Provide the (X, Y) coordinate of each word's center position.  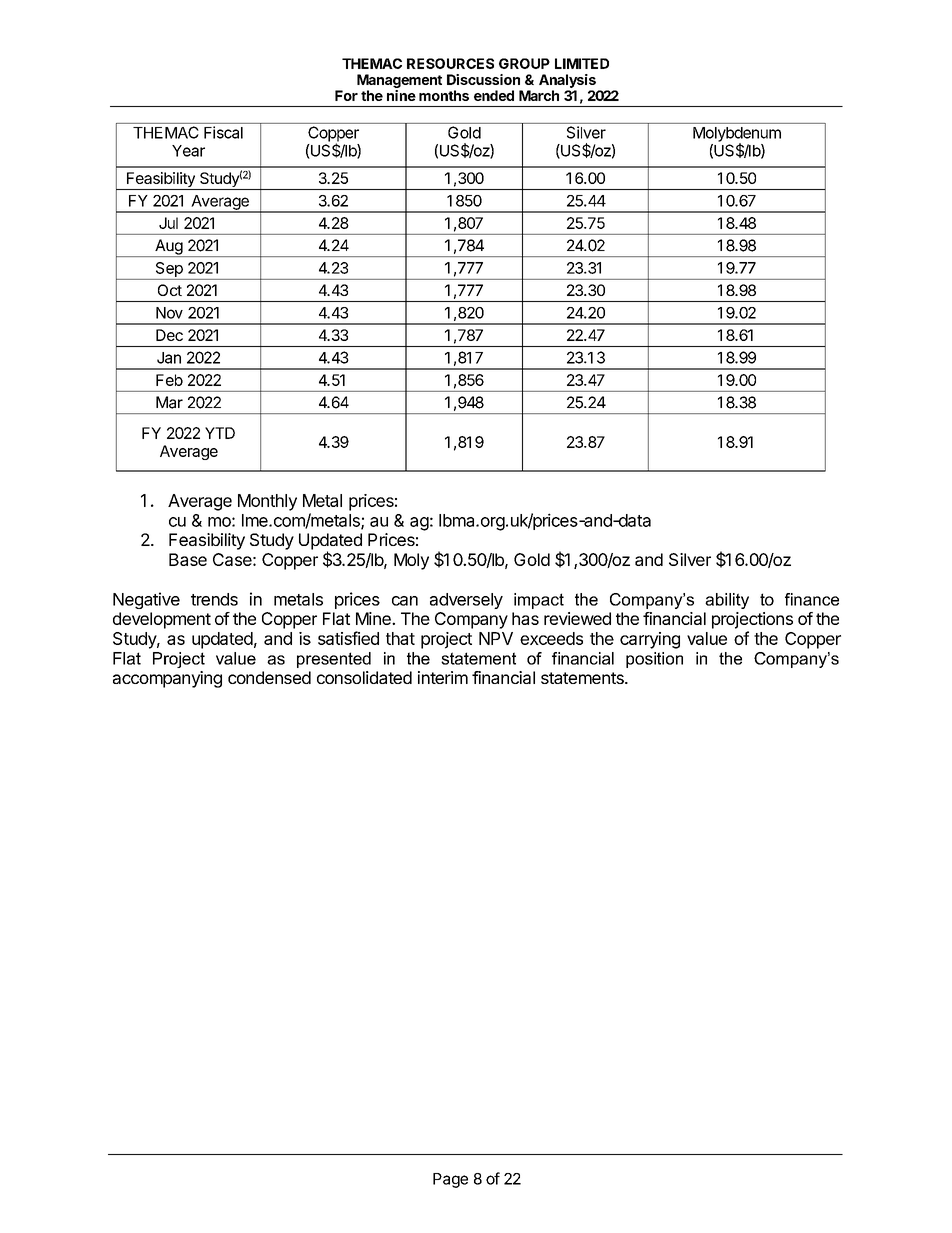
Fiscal (223, 132)
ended (494, 95)
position (654, 660)
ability (727, 601)
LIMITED (582, 63)
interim (443, 677)
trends (214, 599)
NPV (496, 638)
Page (450, 1180)
